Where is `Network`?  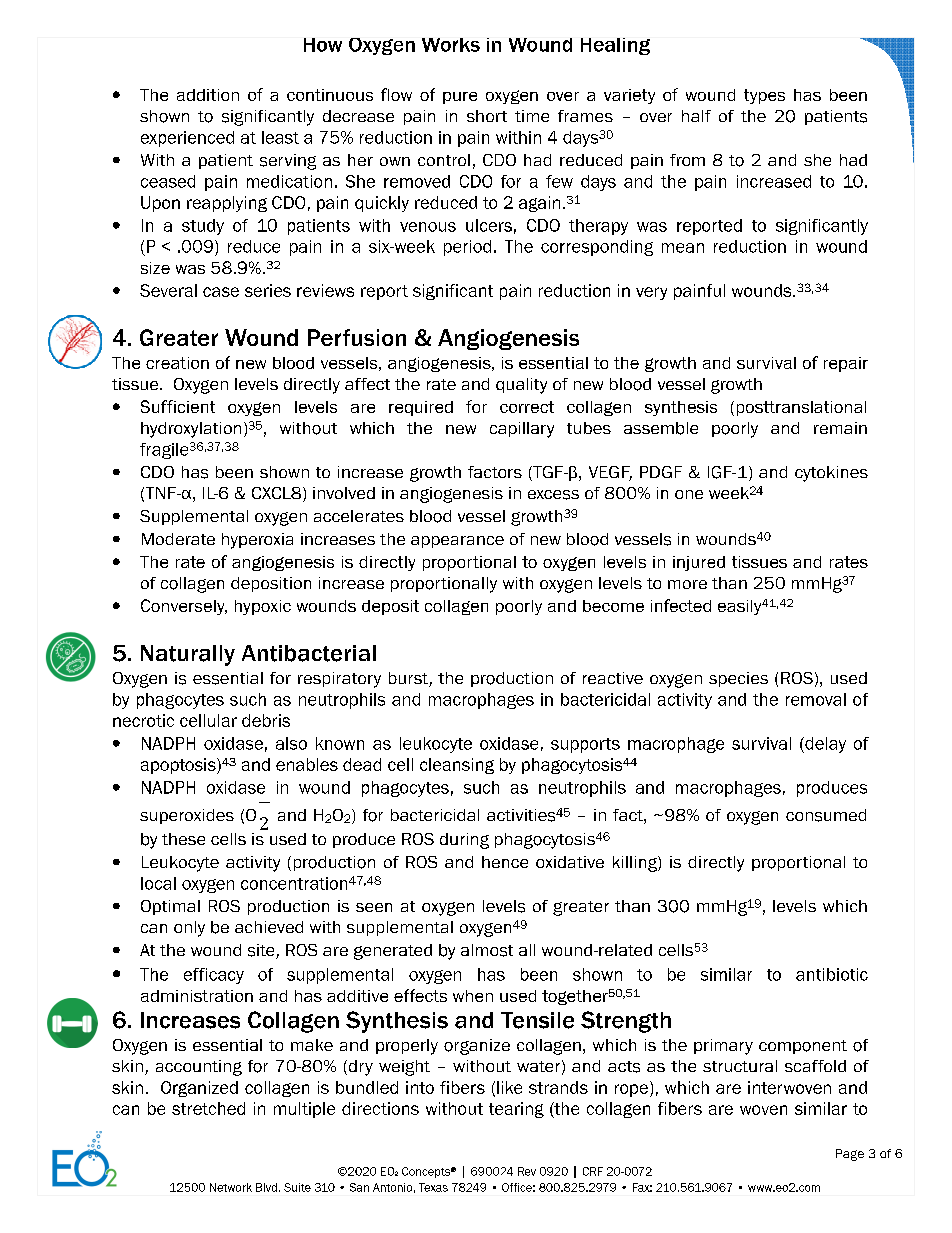
Network is located at coordinates (231, 1187).
